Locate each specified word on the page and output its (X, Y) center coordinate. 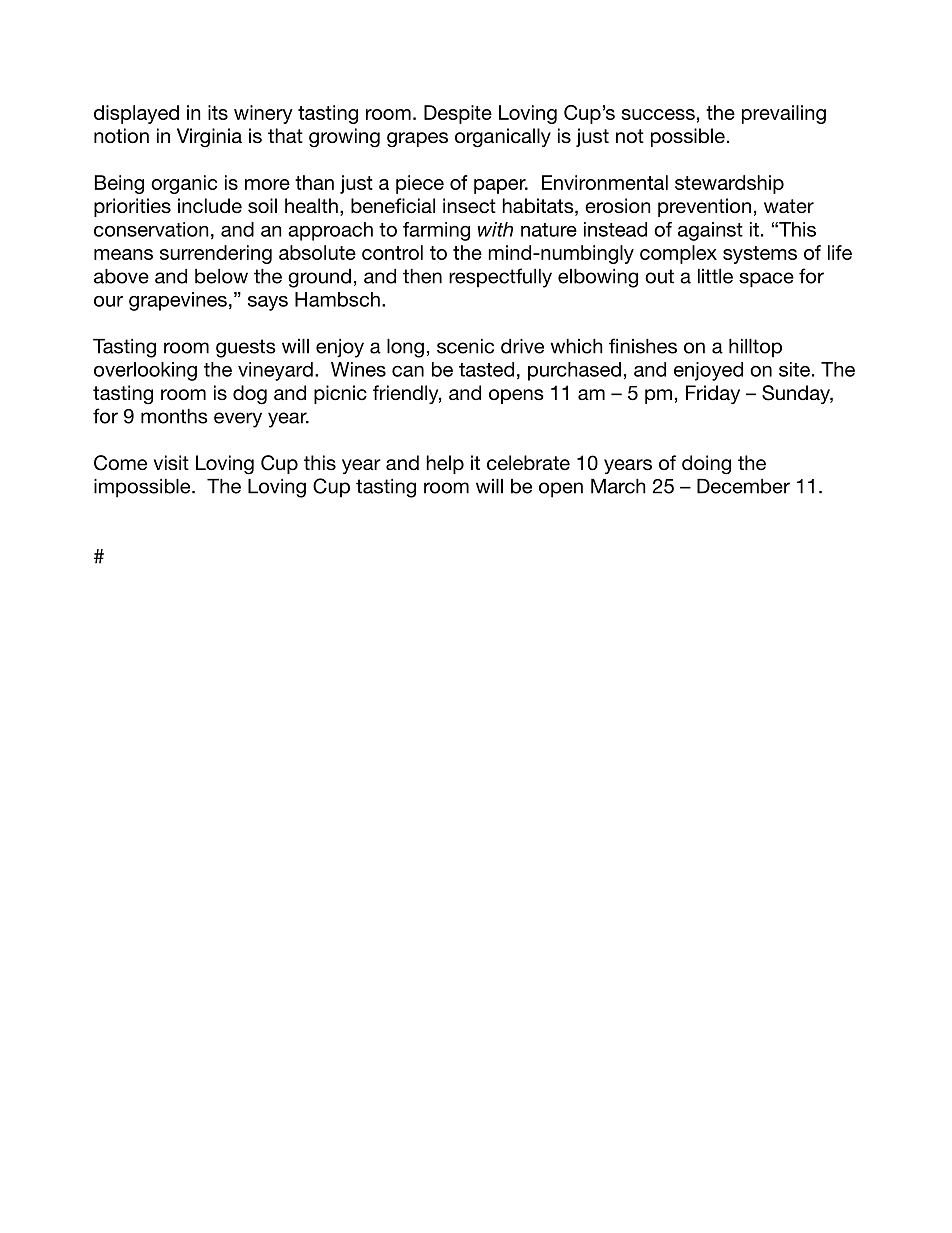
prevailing (784, 114)
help (445, 464)
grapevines (178, 301)
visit (171, 462)
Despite (458, 114)
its (218, 112)
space (766, 280)
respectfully (500, 278)
